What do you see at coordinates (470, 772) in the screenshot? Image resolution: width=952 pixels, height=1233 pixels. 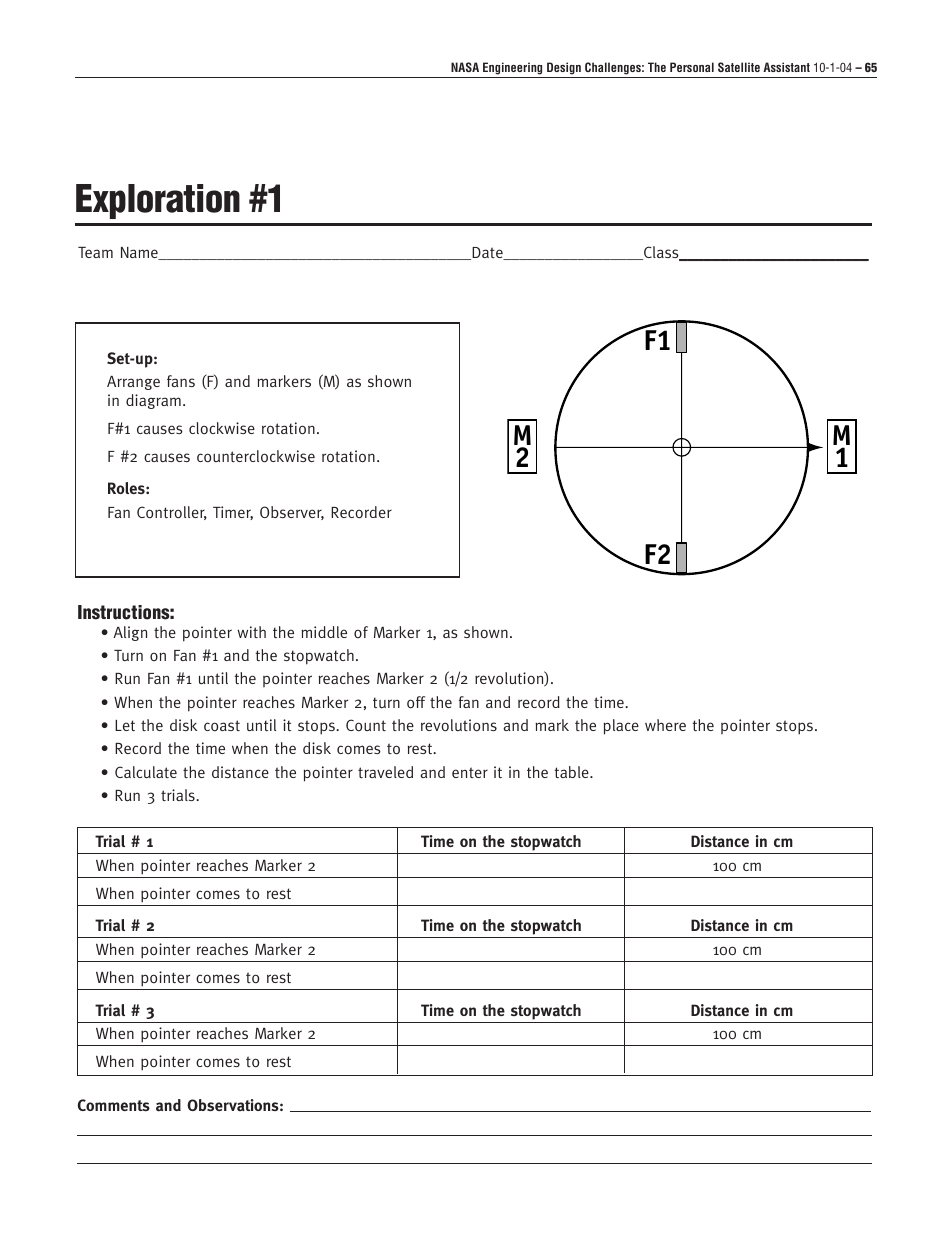 I see `enter` at bounding box center [470, 772].
